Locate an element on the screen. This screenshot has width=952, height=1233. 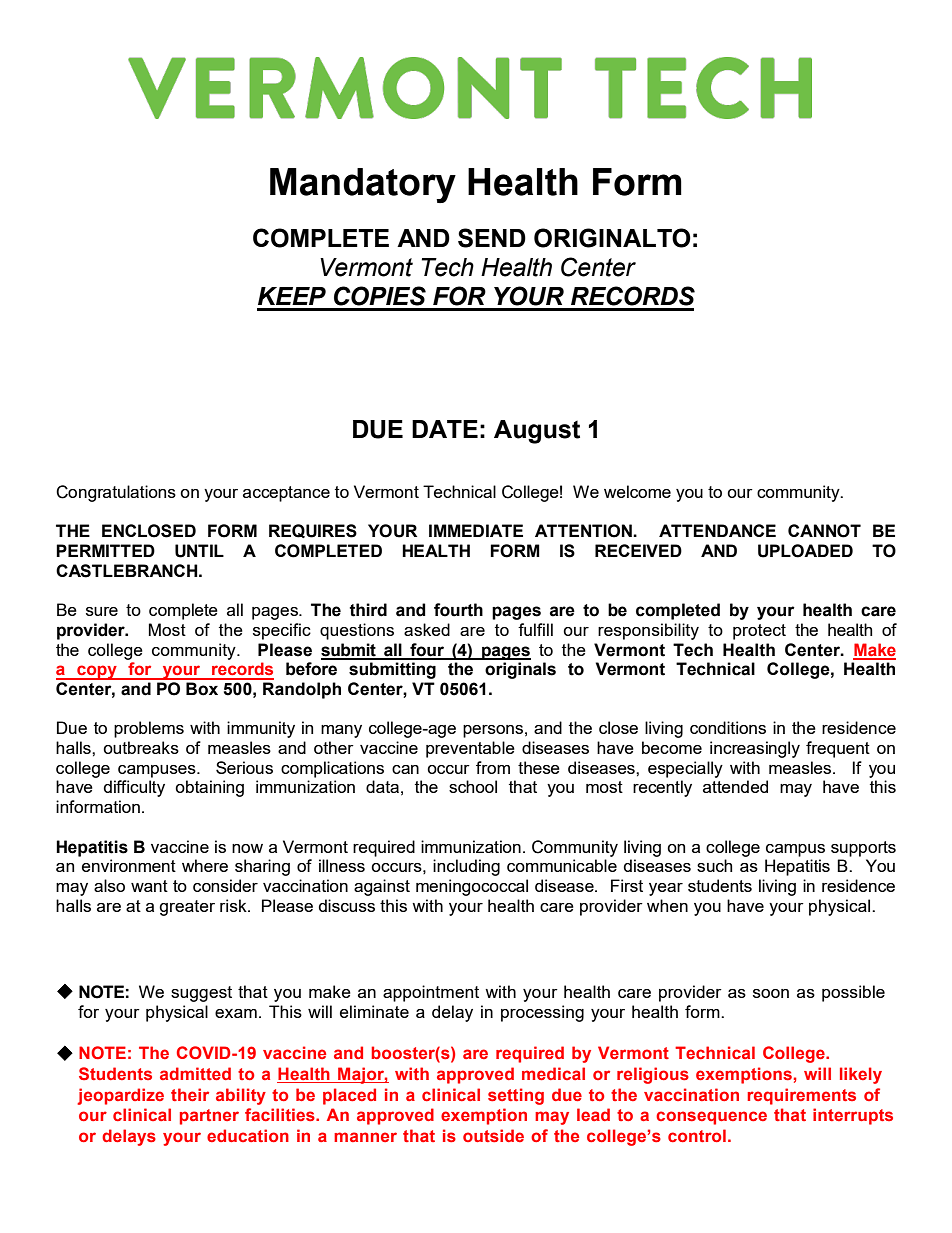
school is located at coordinates (473, 786).
